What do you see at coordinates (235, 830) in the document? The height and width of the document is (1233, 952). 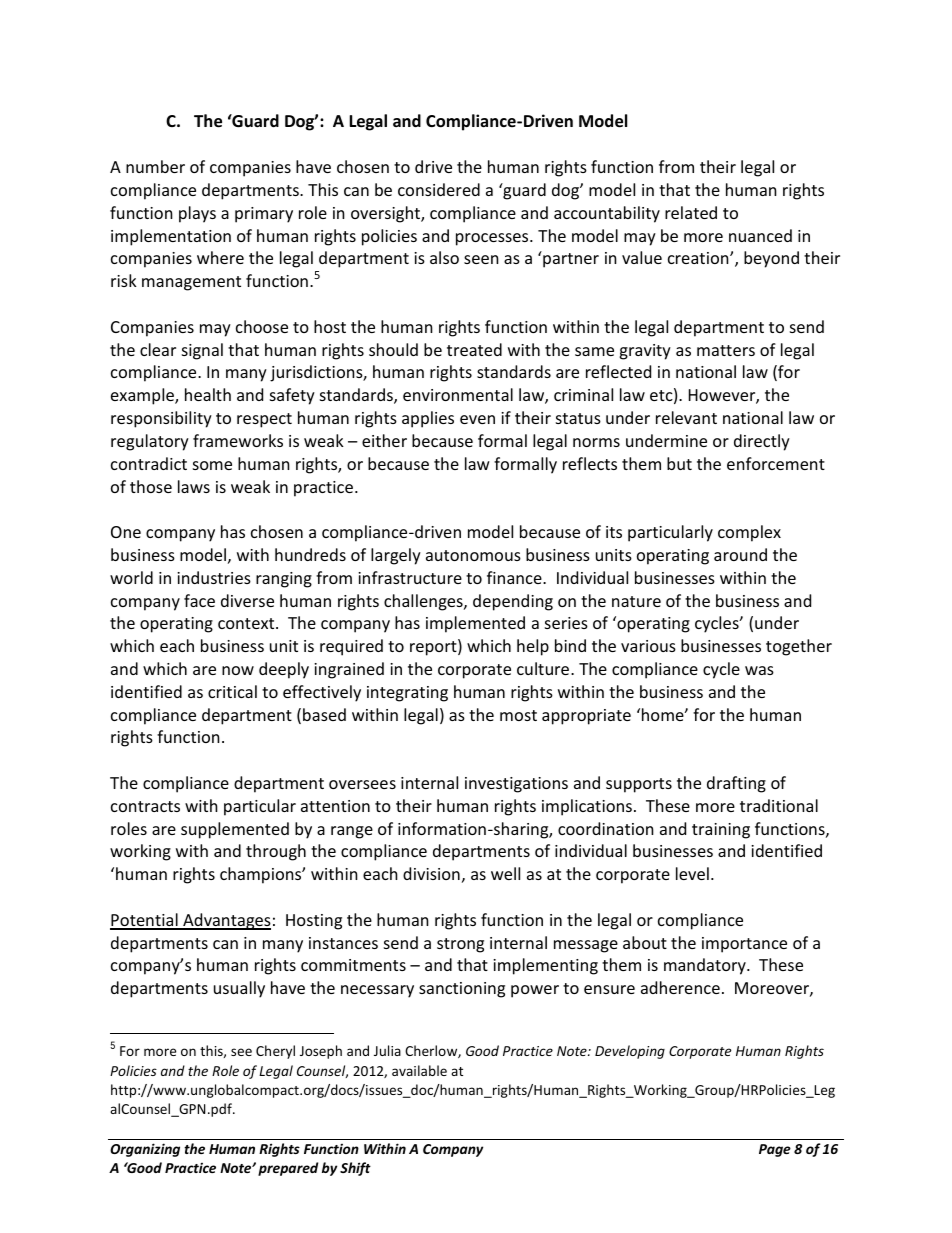 I see `supplemented` at bounding box center [235, 830].
